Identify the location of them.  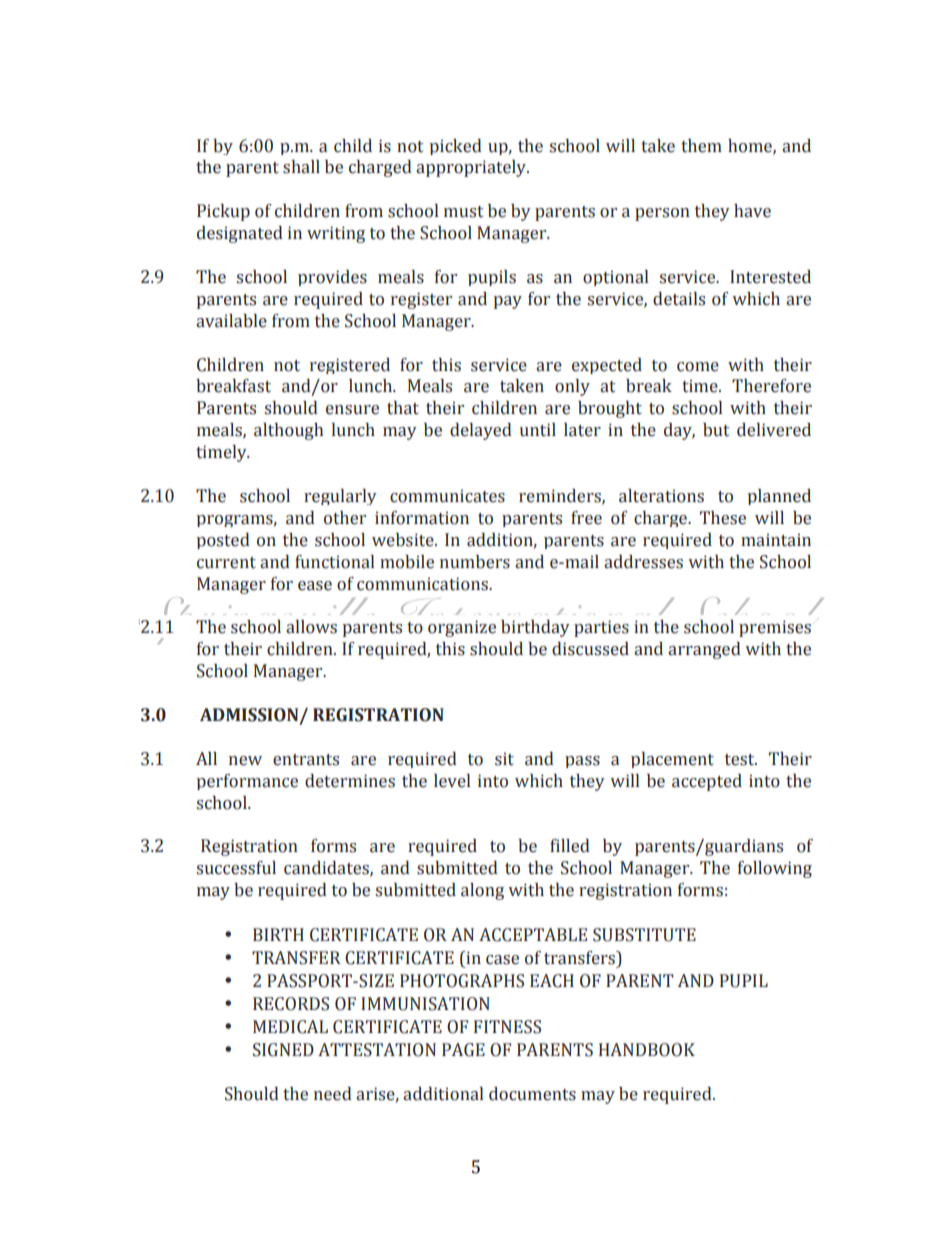
(701, 146).
